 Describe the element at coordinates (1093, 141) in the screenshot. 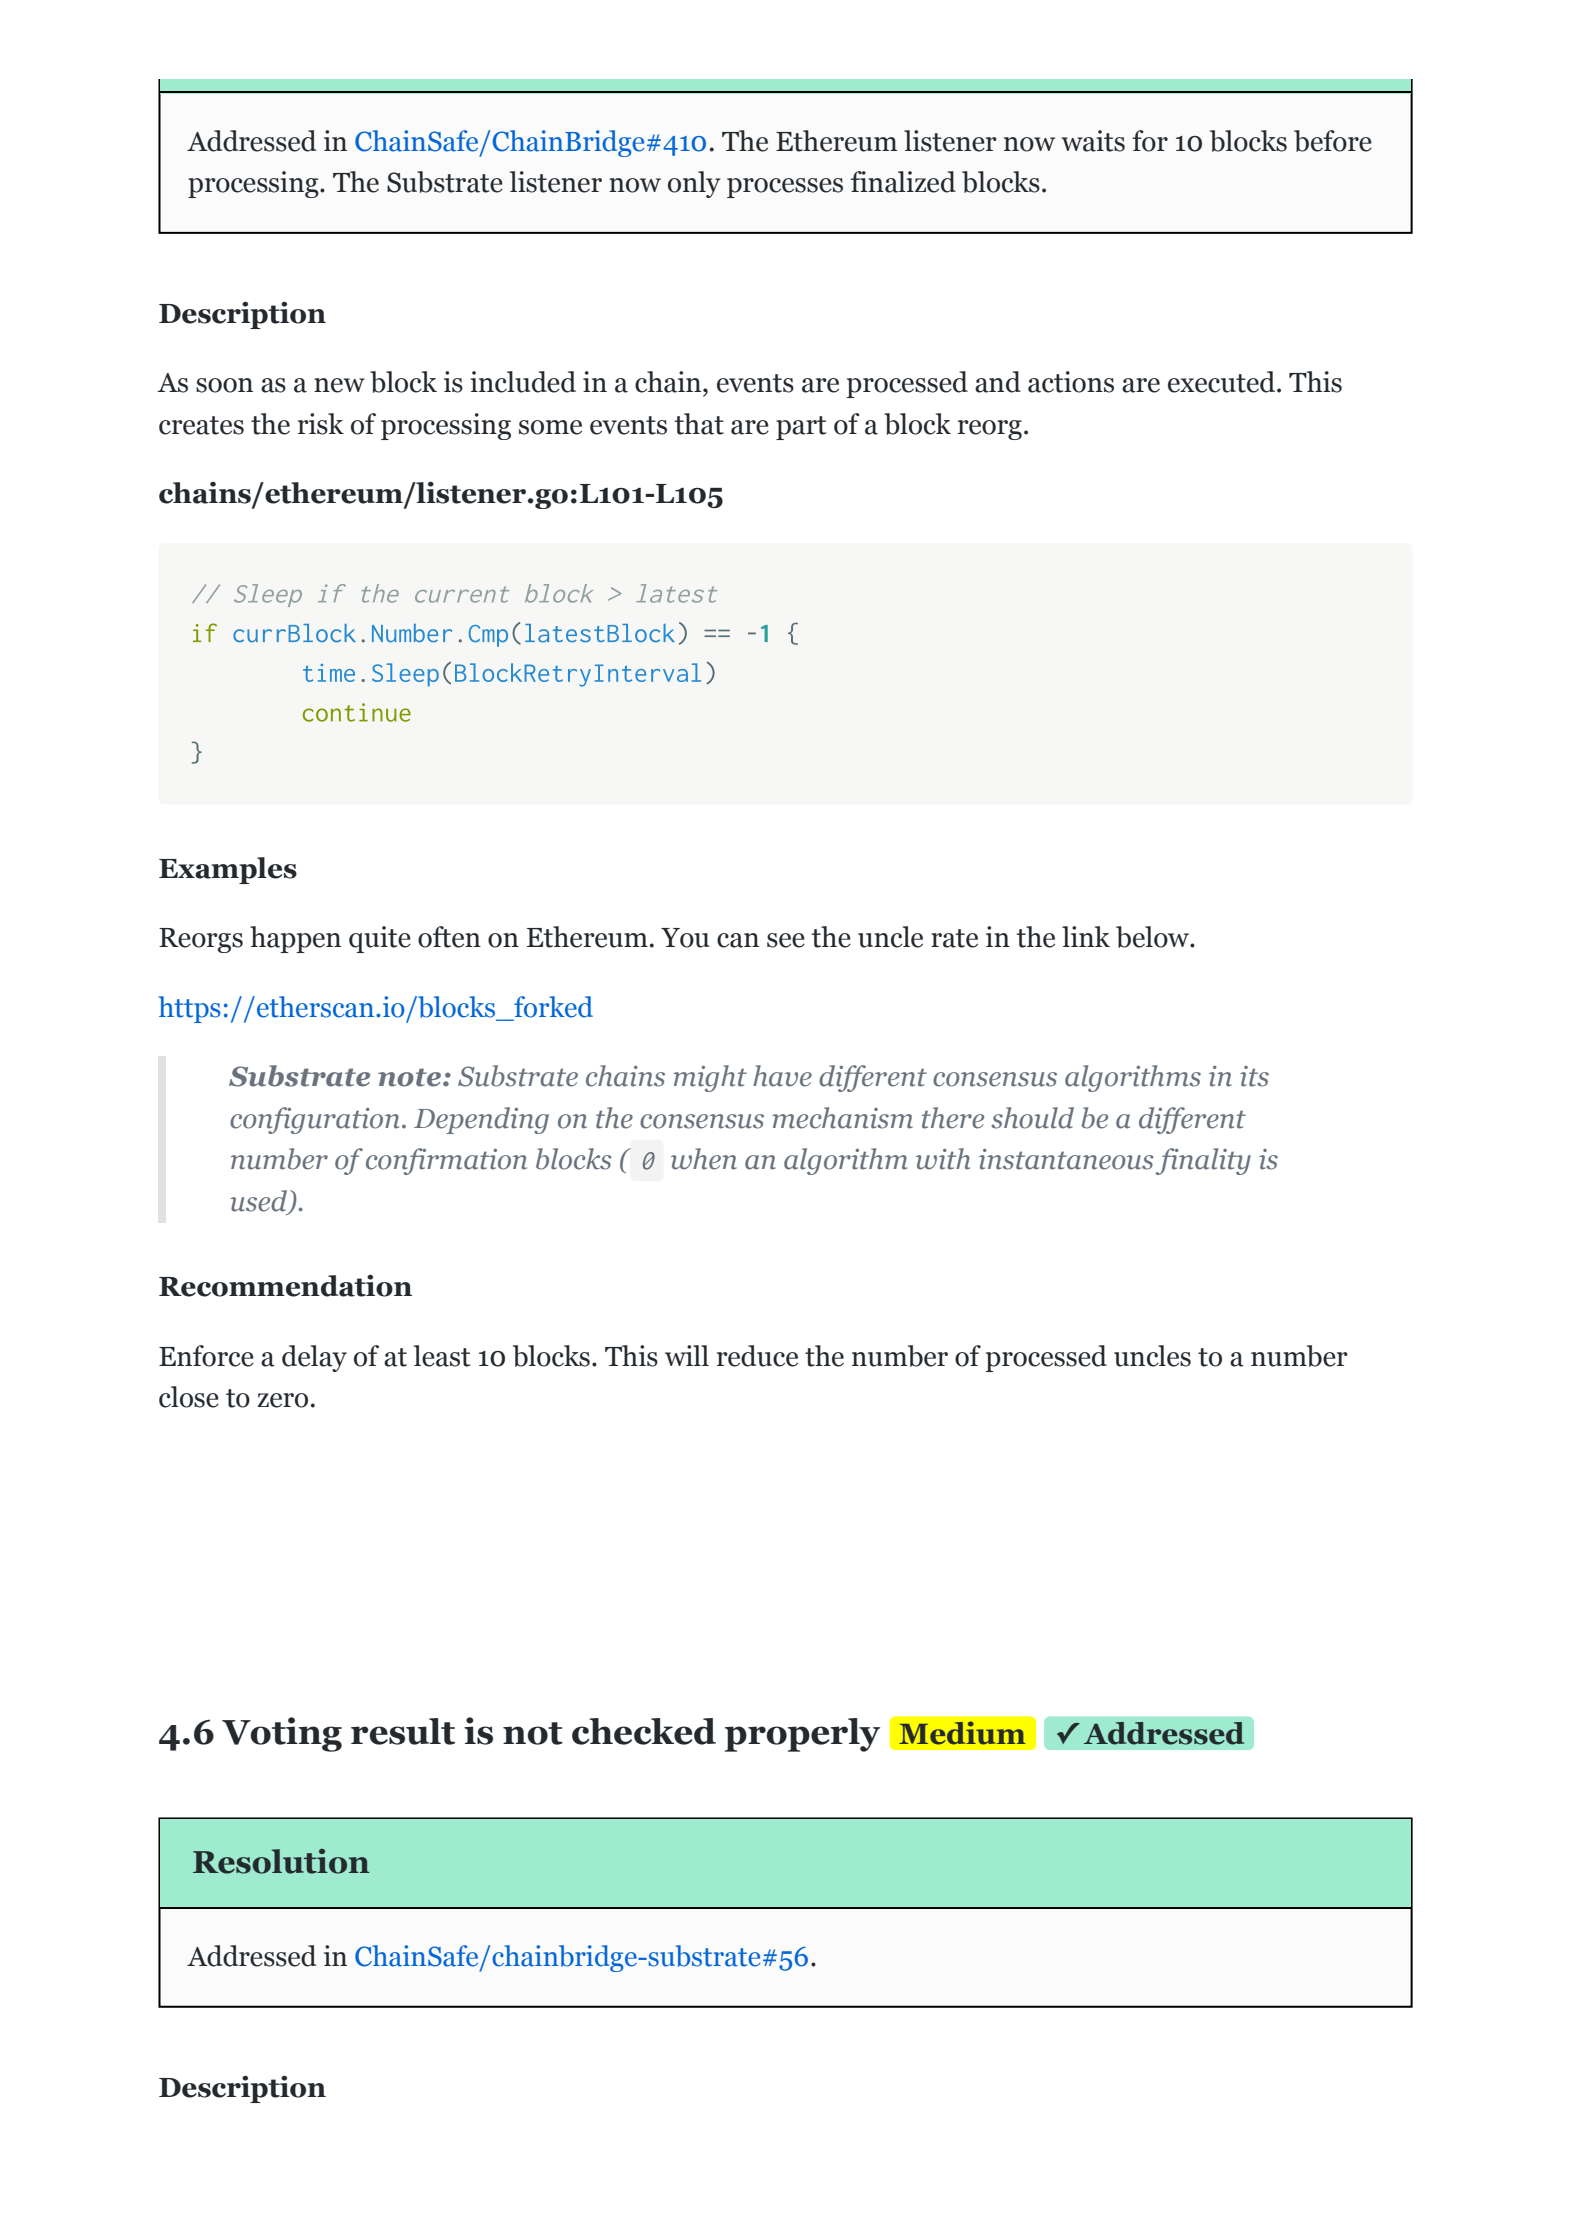

I see `waits` at that location.
